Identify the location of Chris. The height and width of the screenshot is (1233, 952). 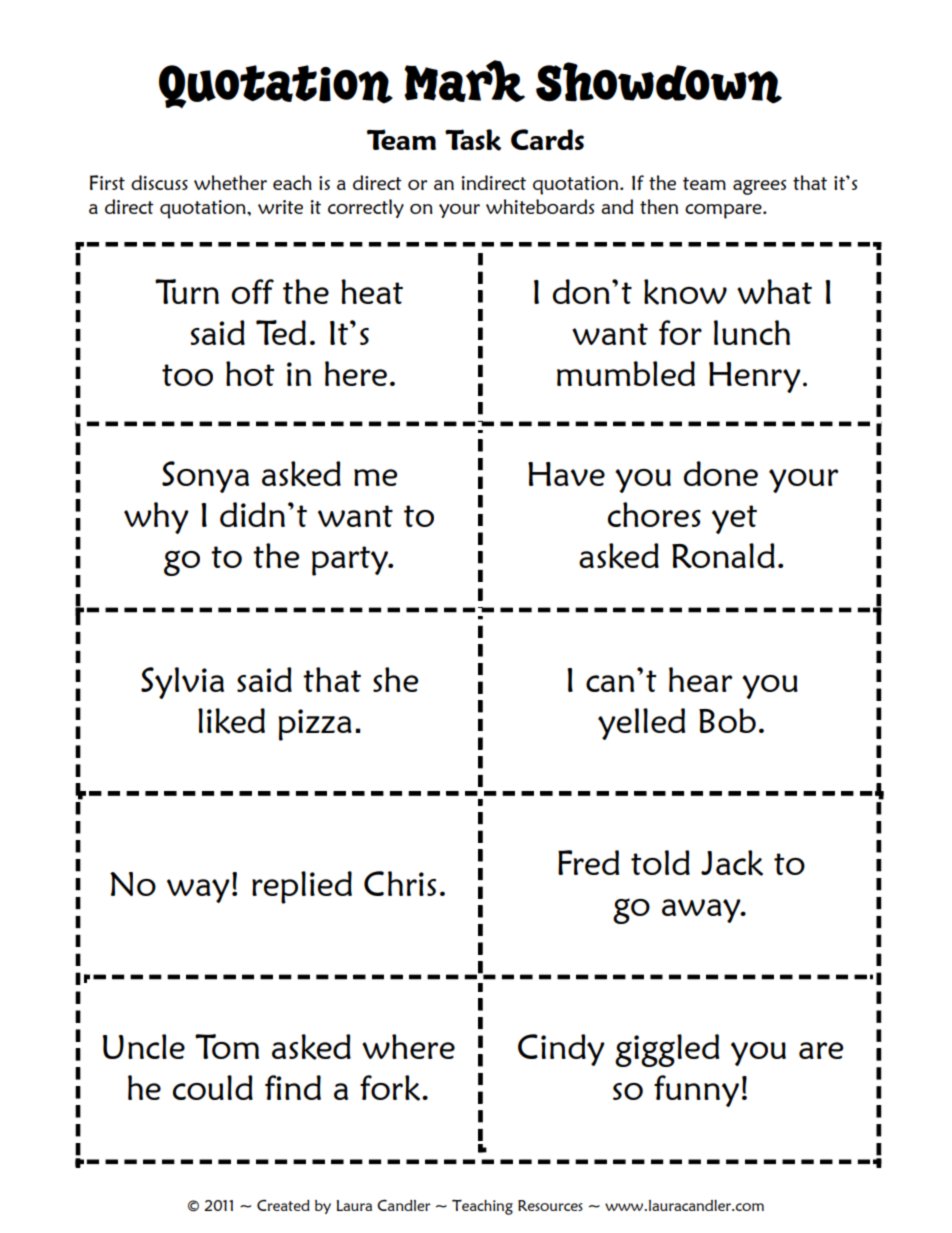
(400, 883).
